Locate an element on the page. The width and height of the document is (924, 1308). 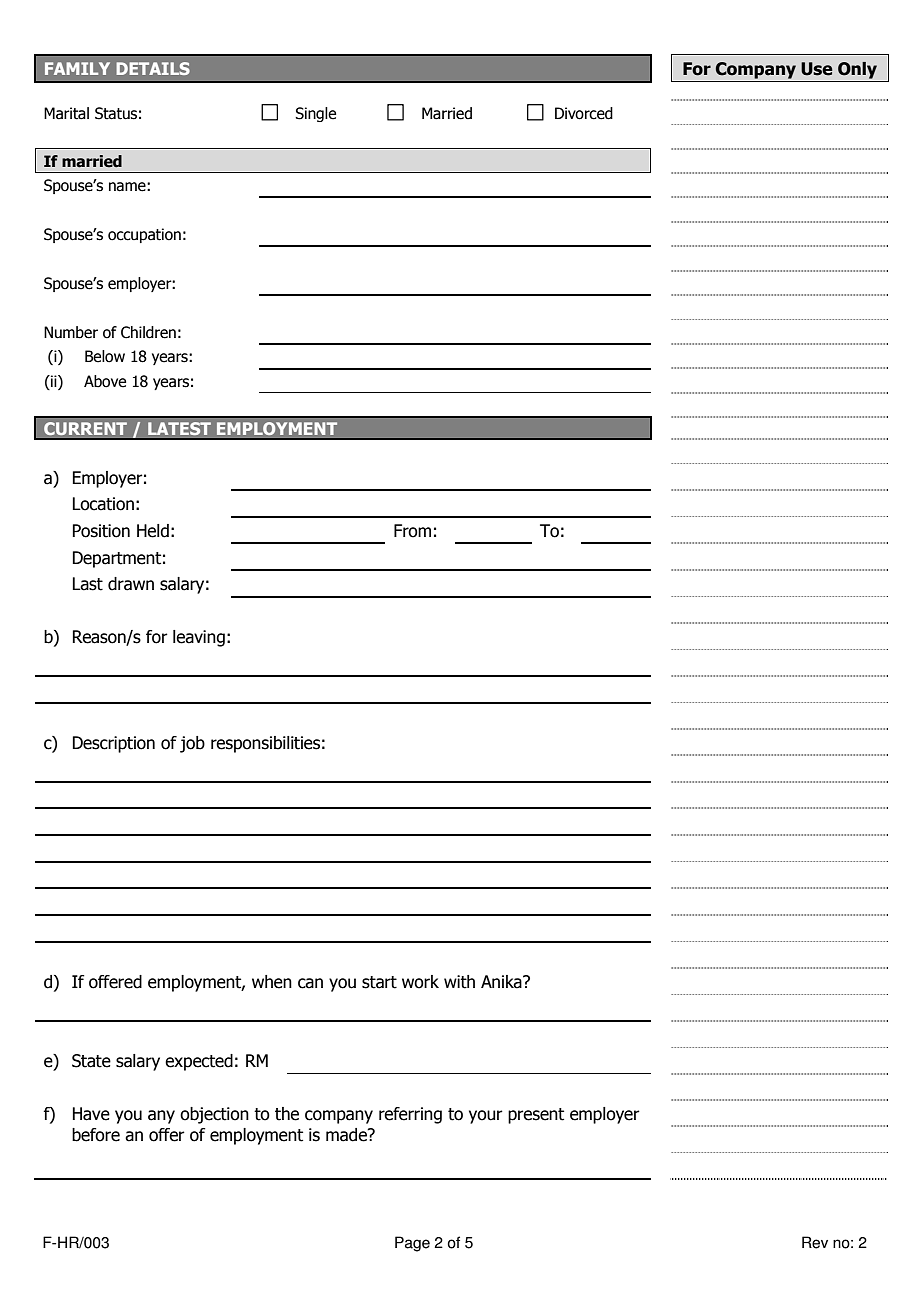
Location is located at coordinates (103, 504).
